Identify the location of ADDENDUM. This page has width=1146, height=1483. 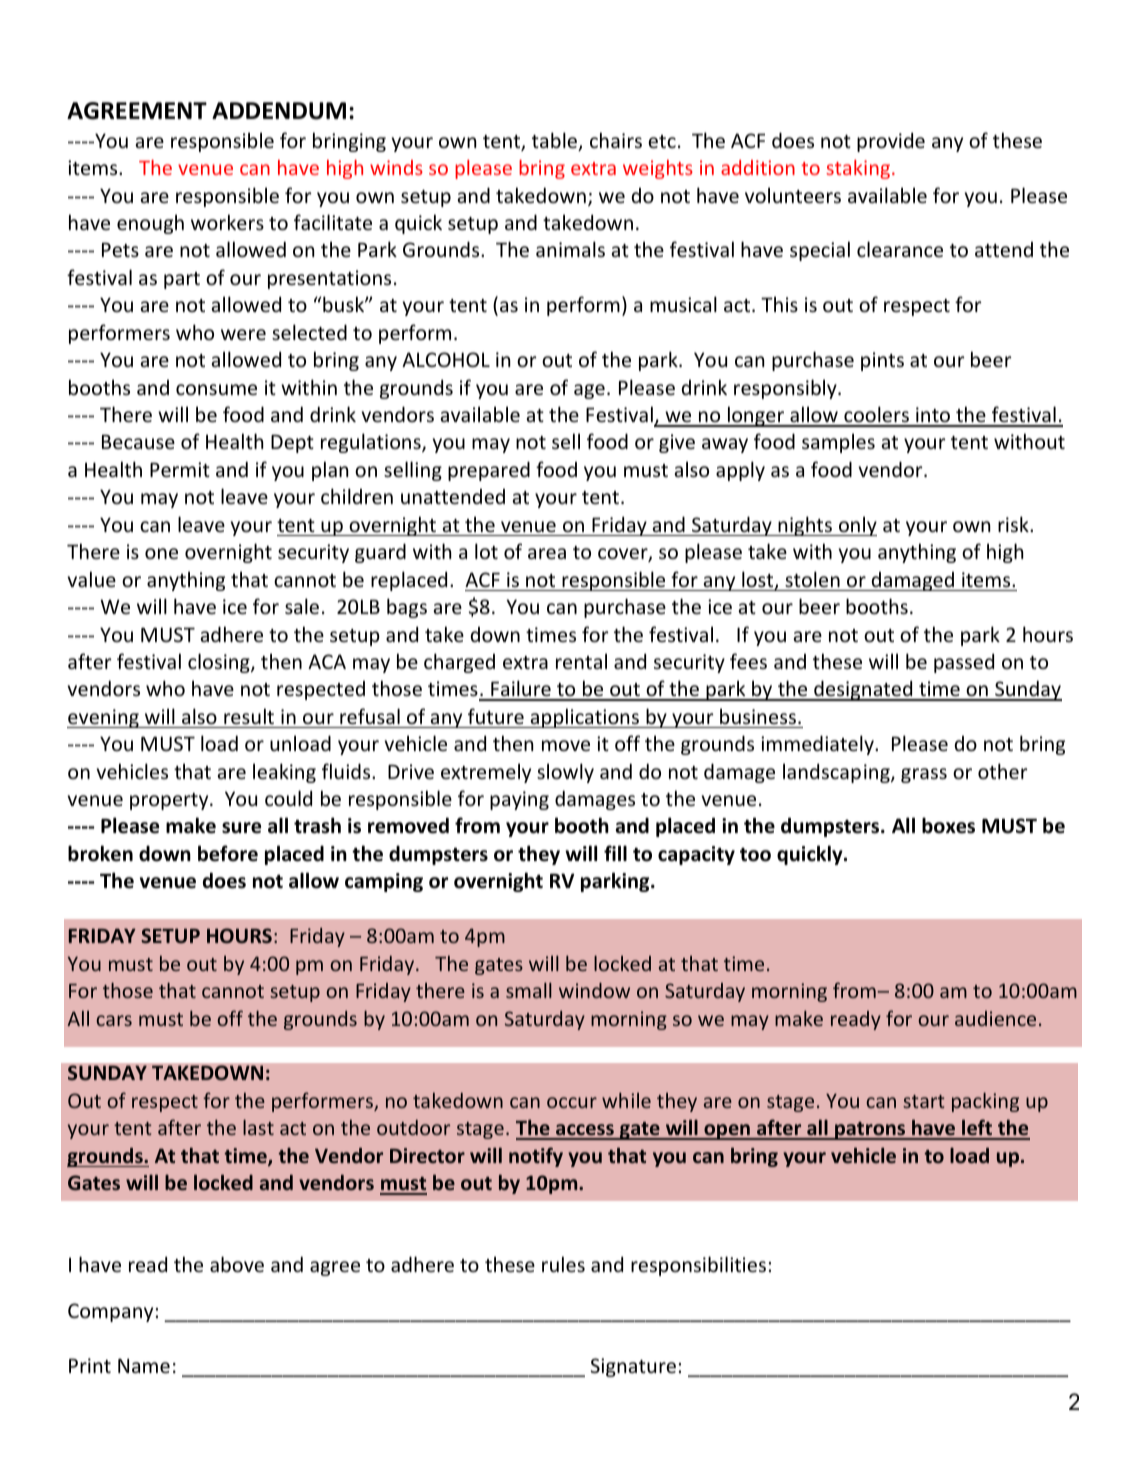
(279, 111).
